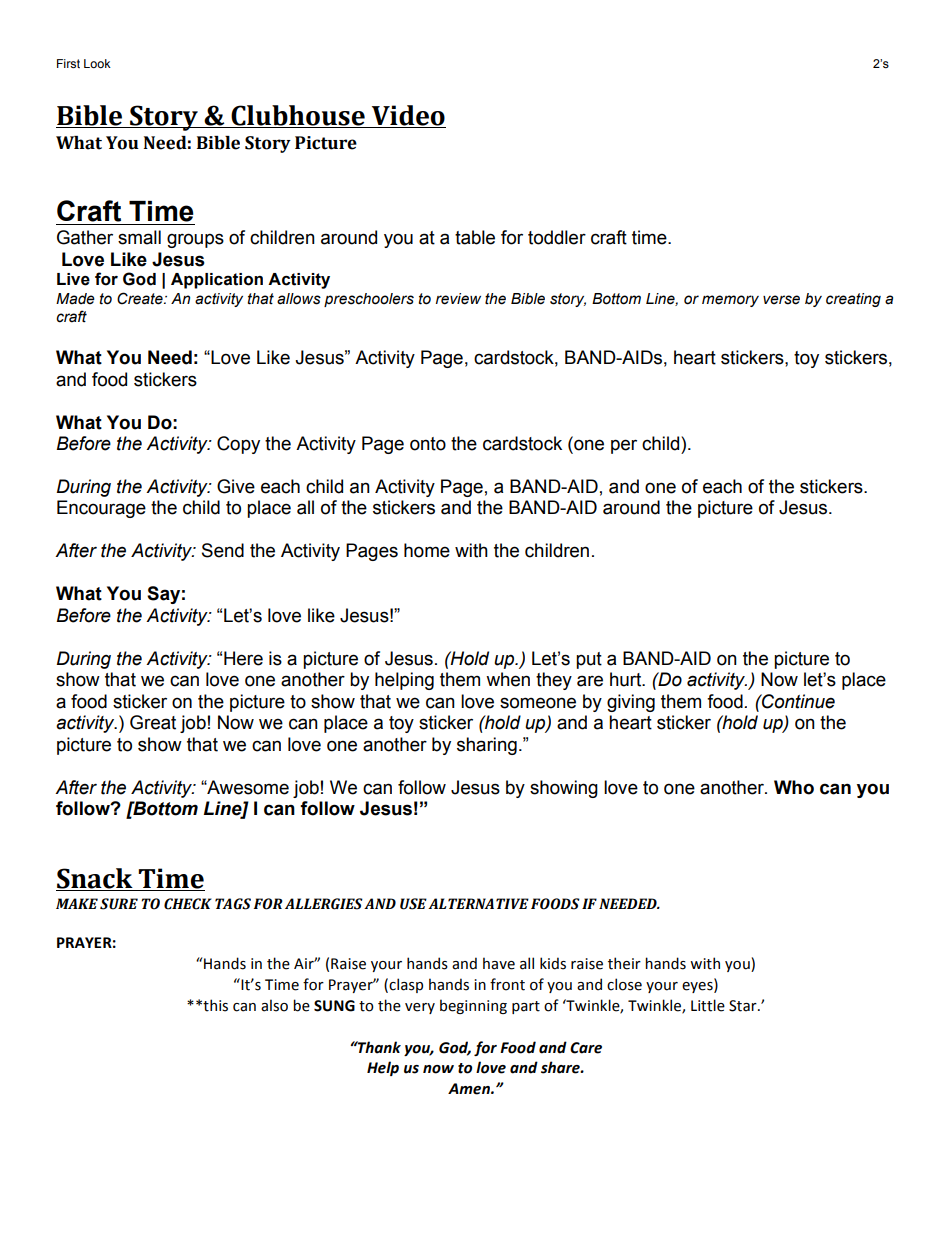 This image has height=1233, width=952. I want to click on Send, so click(223, 550).
